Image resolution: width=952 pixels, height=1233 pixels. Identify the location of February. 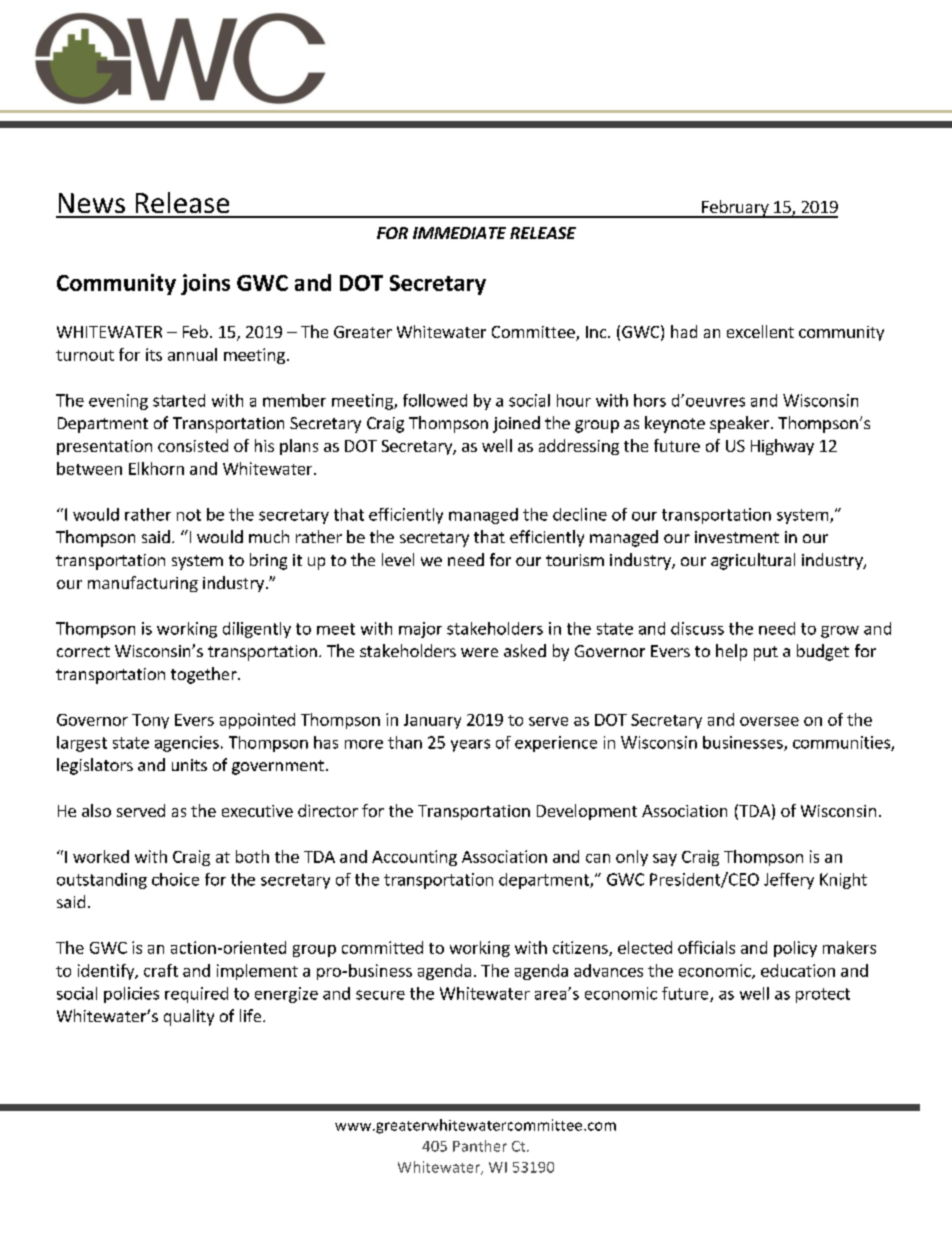
(735, 209).
